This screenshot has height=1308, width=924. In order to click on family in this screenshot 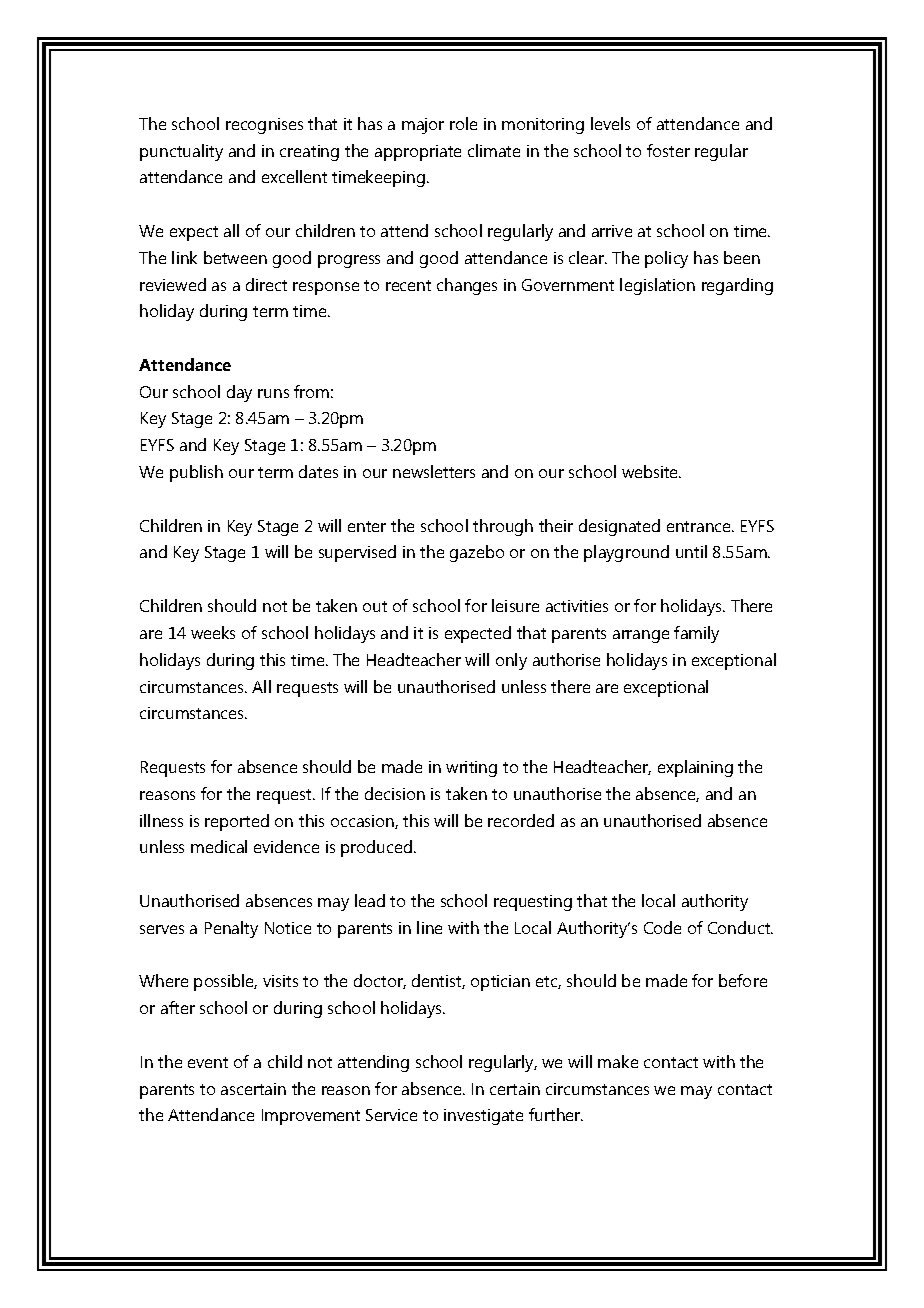, I will do `click(696, 634)`.
